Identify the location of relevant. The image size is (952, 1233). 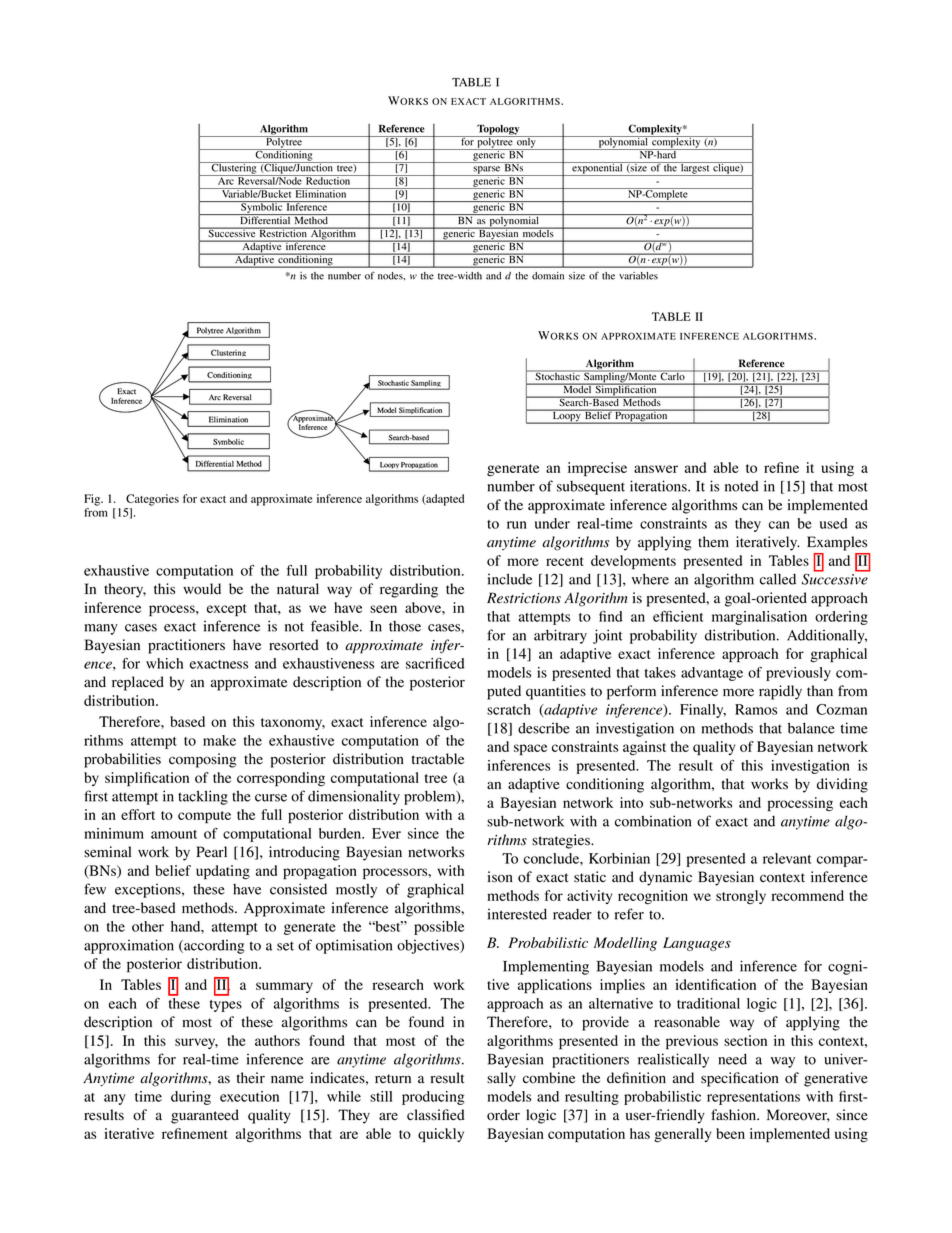
(787, 858).
